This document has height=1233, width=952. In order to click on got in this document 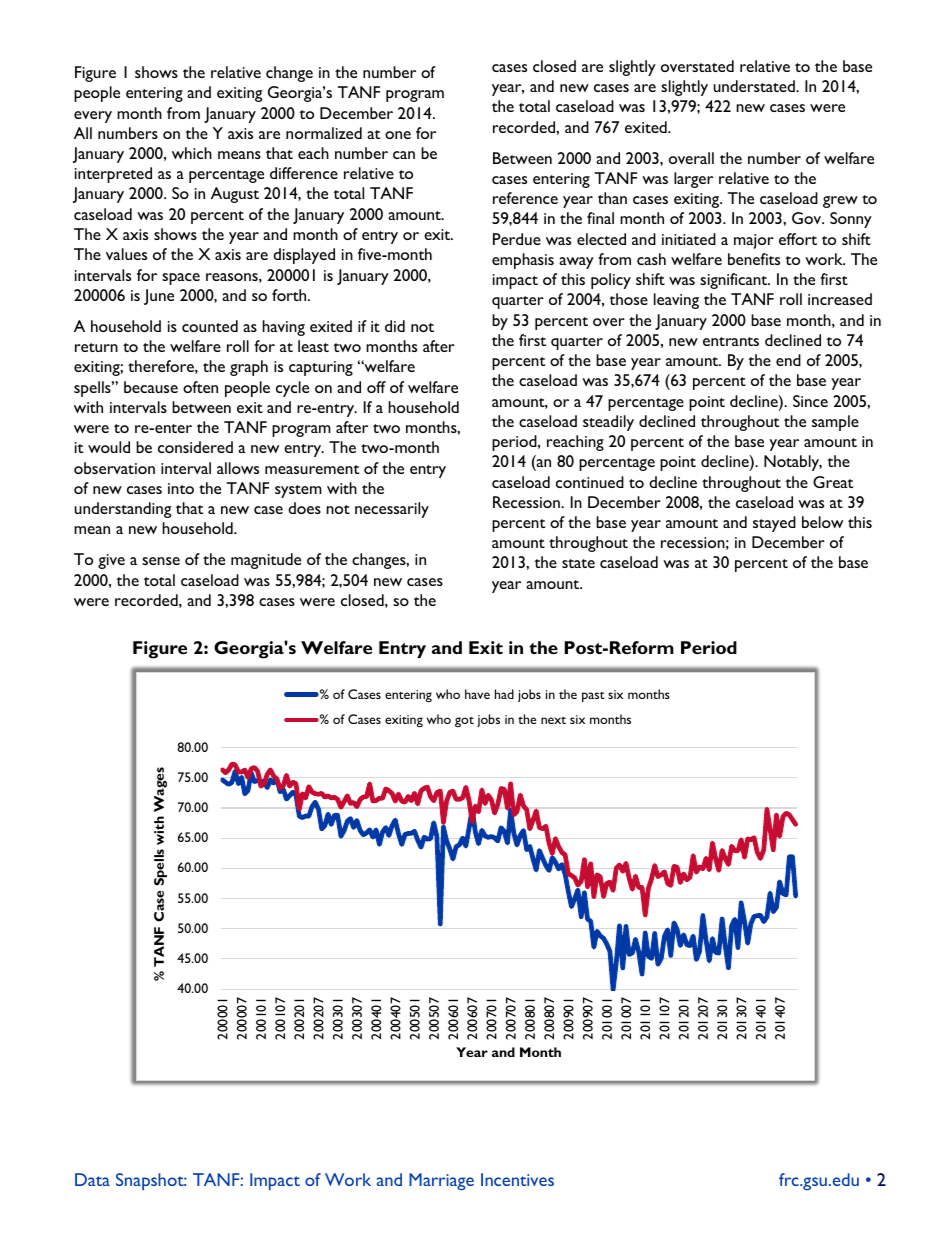, I will do `click(464, 722)`.
